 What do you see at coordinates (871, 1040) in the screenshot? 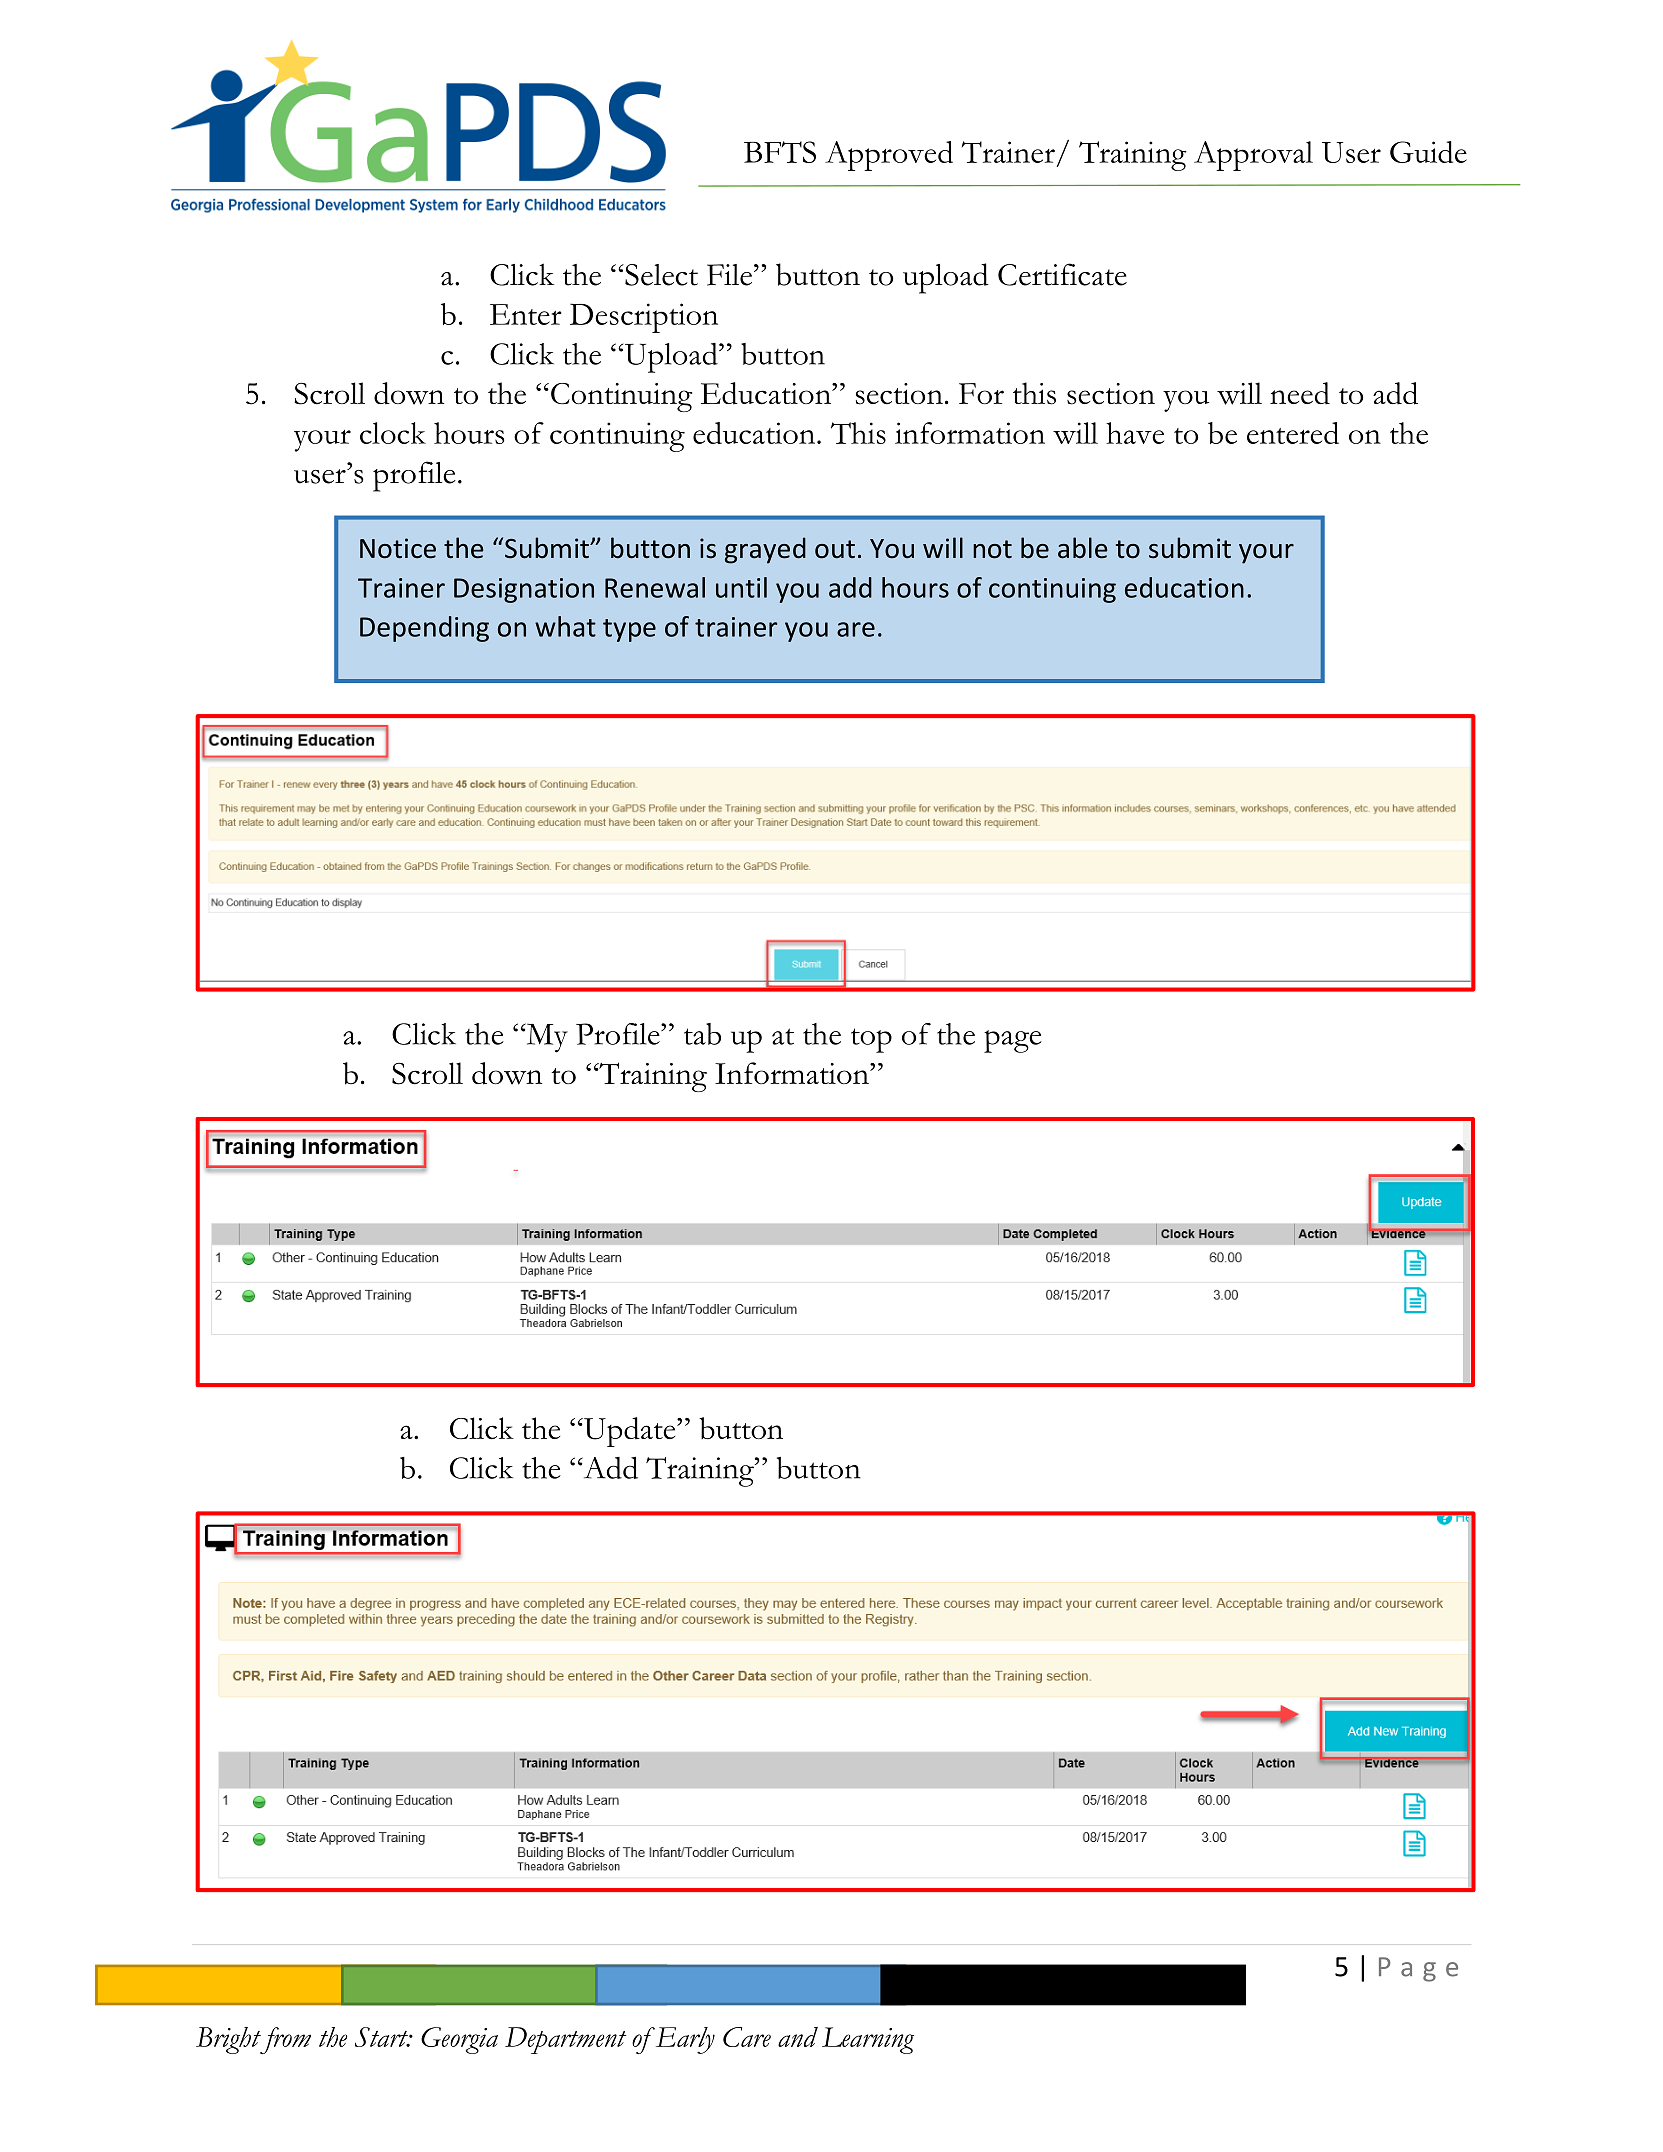
I see `top` at bounding box center [871, 1040].
